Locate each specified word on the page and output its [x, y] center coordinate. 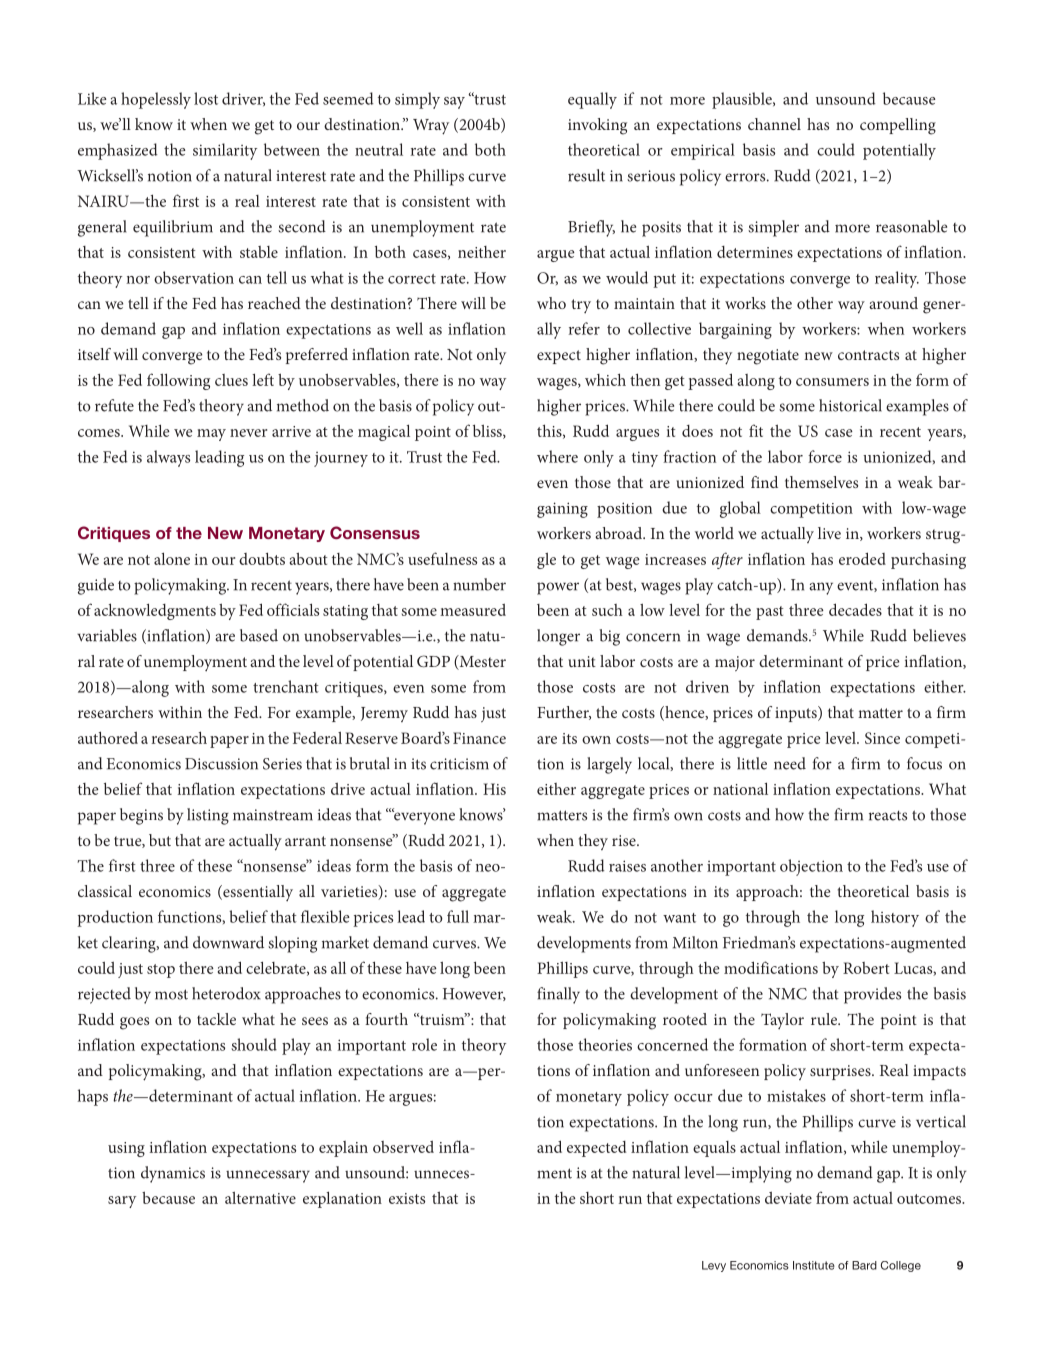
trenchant [286, 686]
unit [582, 661]
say [454, 103]
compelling [898, 126]
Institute [814, 1265]
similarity [225, 151]
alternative [260, 1197]
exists [407, 1198]
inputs [797, 714]
